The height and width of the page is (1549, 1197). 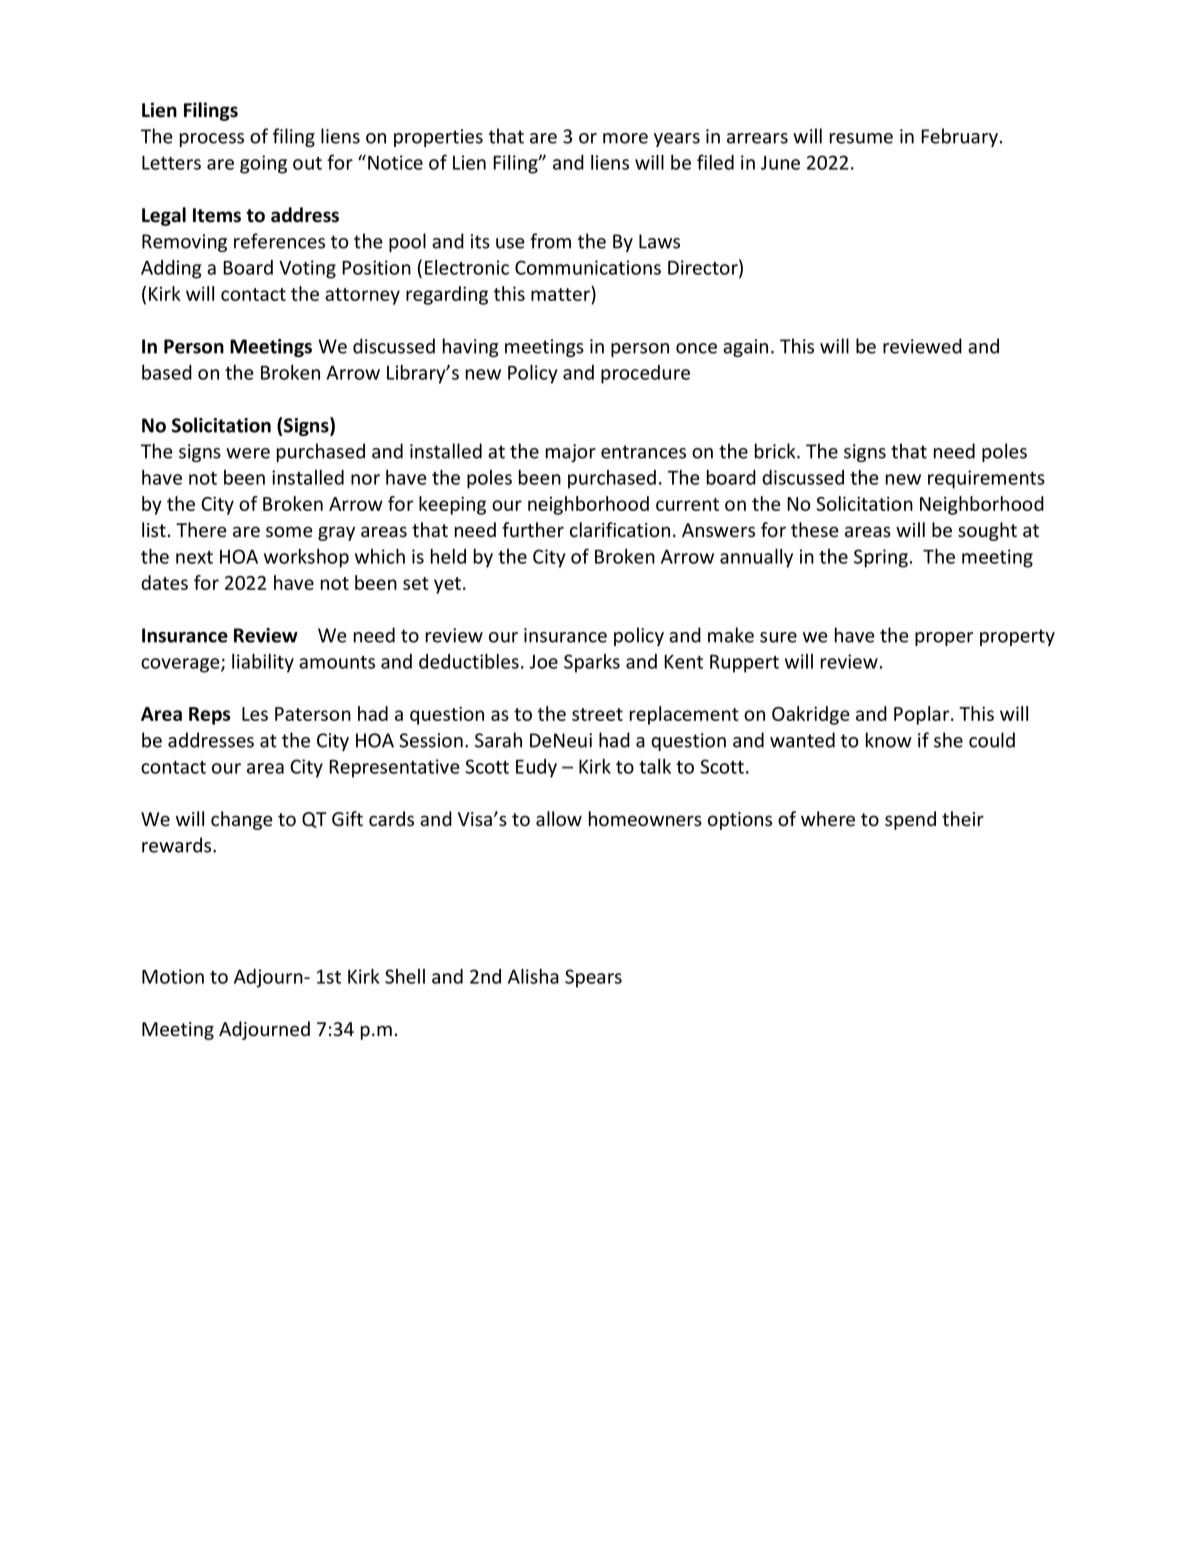 I want to click on brick, so click(x=776, y=451).
